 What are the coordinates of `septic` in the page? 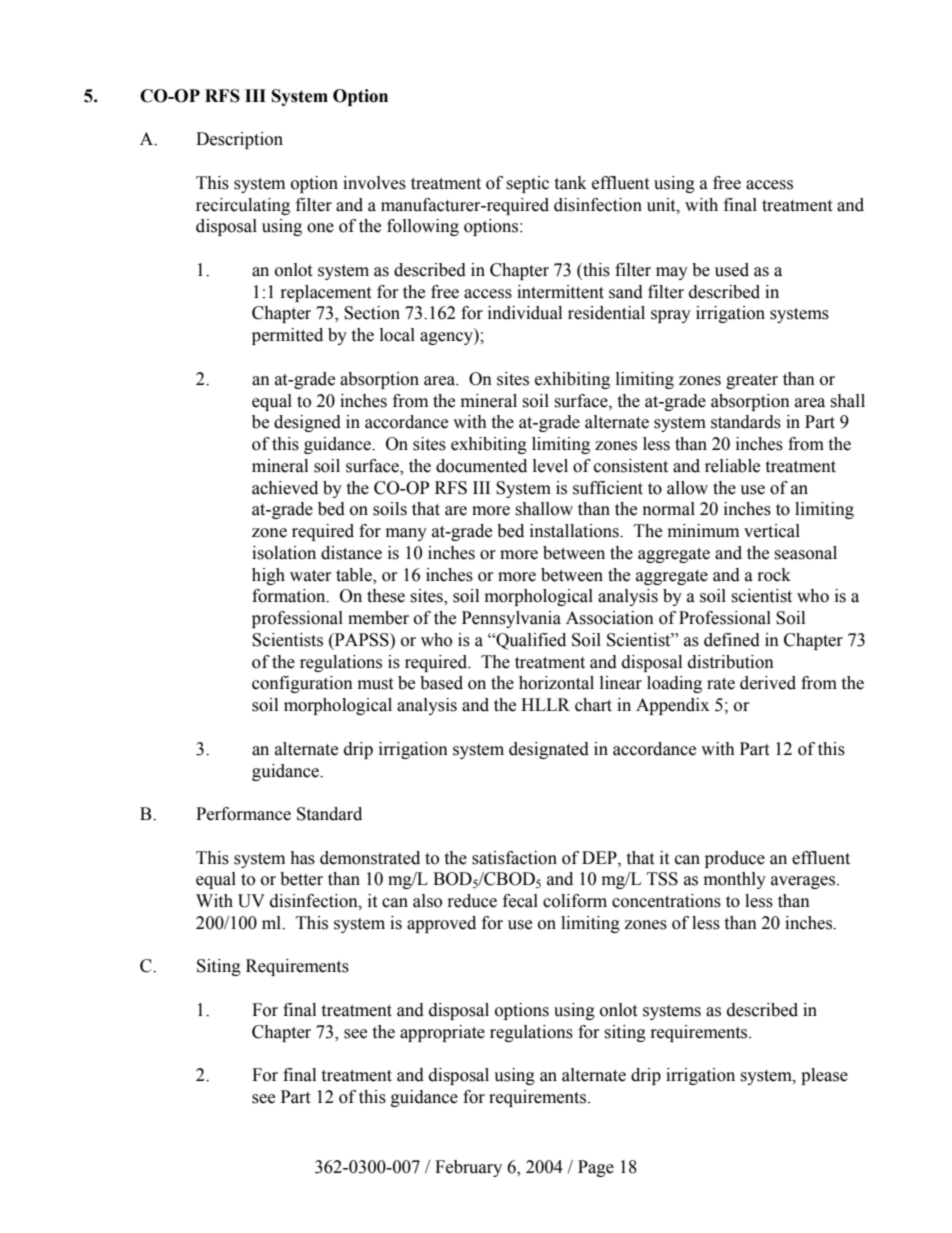 It's located at (527, 184).
